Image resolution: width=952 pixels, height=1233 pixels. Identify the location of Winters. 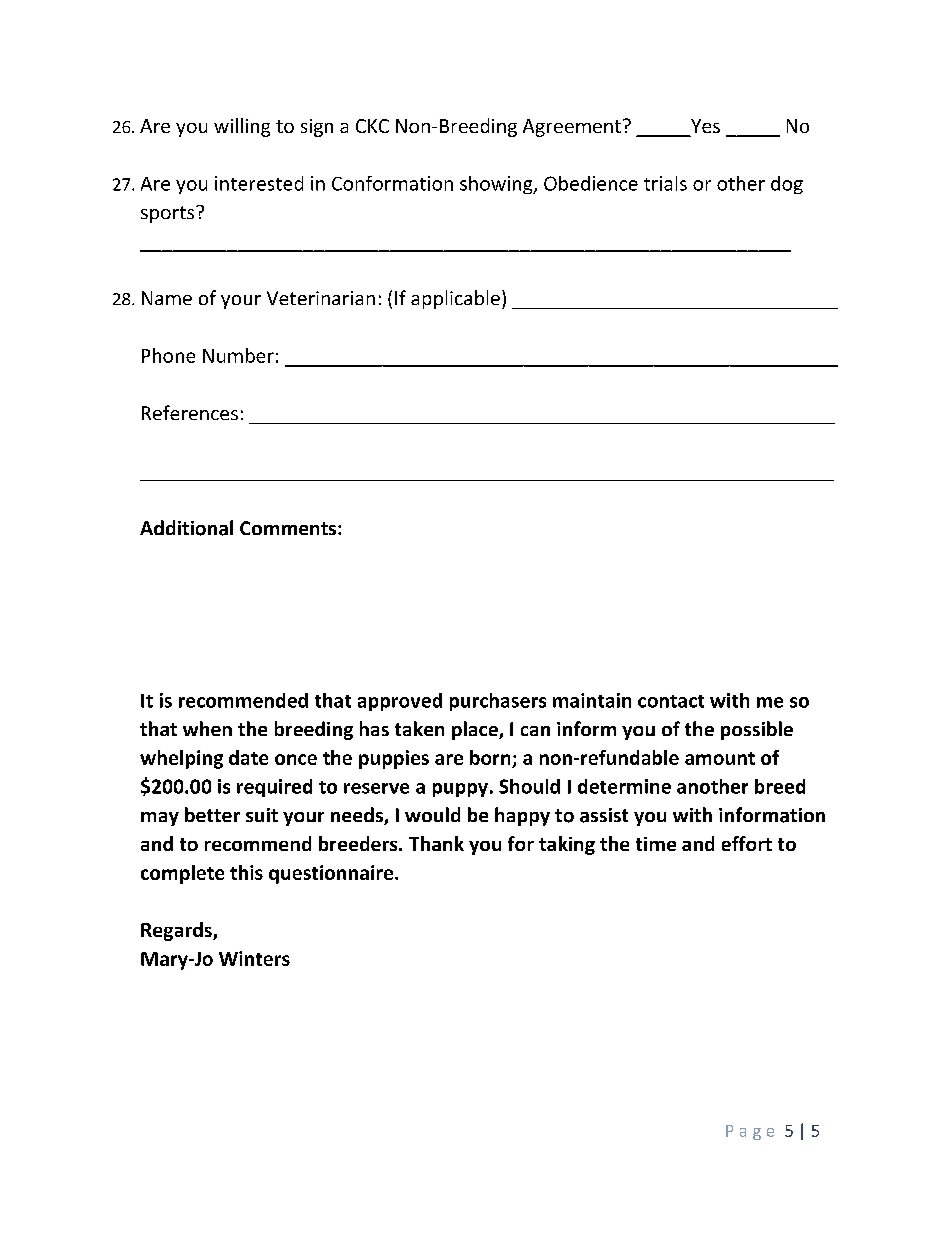
(254, 958).
